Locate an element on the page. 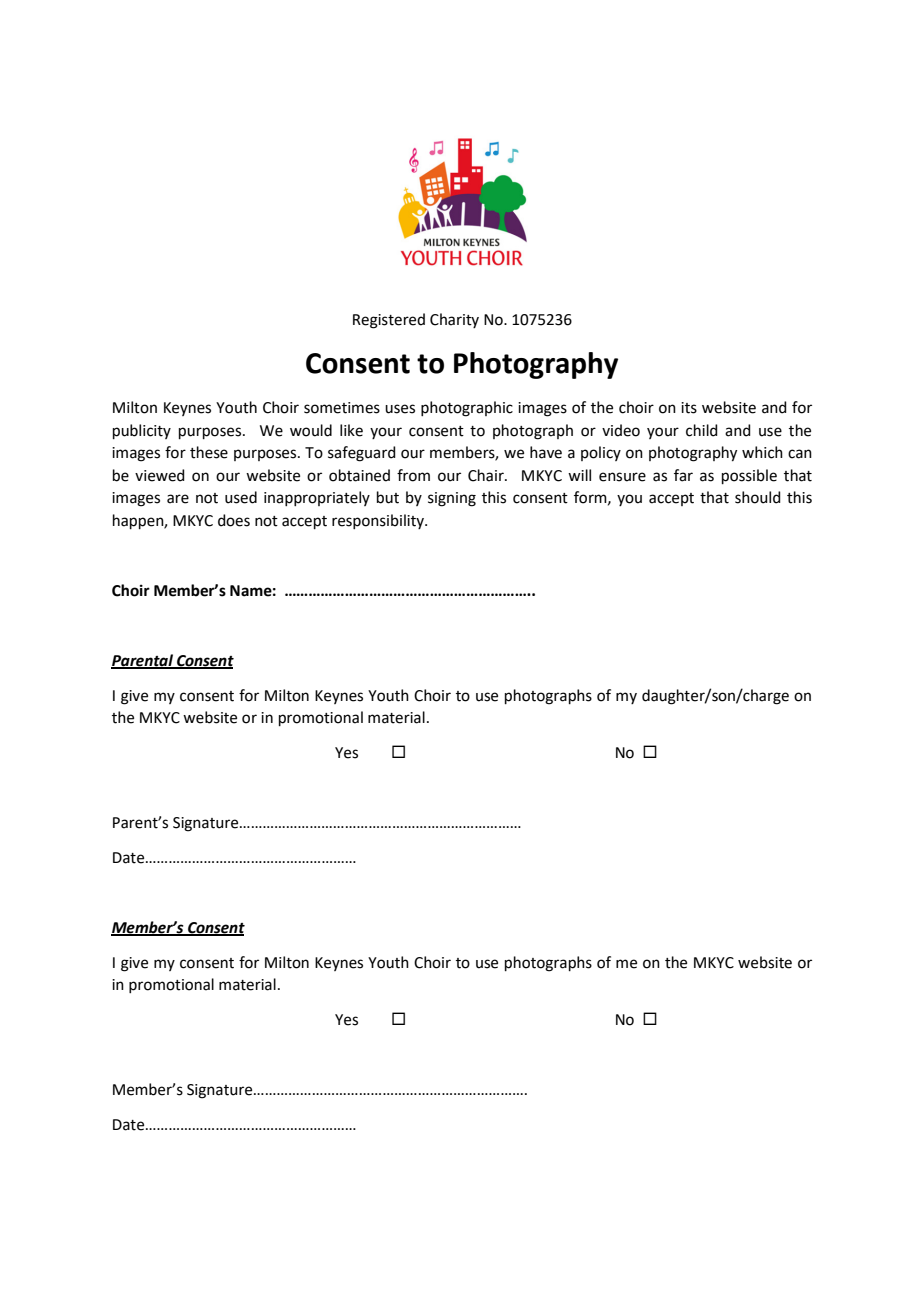  child is located at coordinates (702, 430).
